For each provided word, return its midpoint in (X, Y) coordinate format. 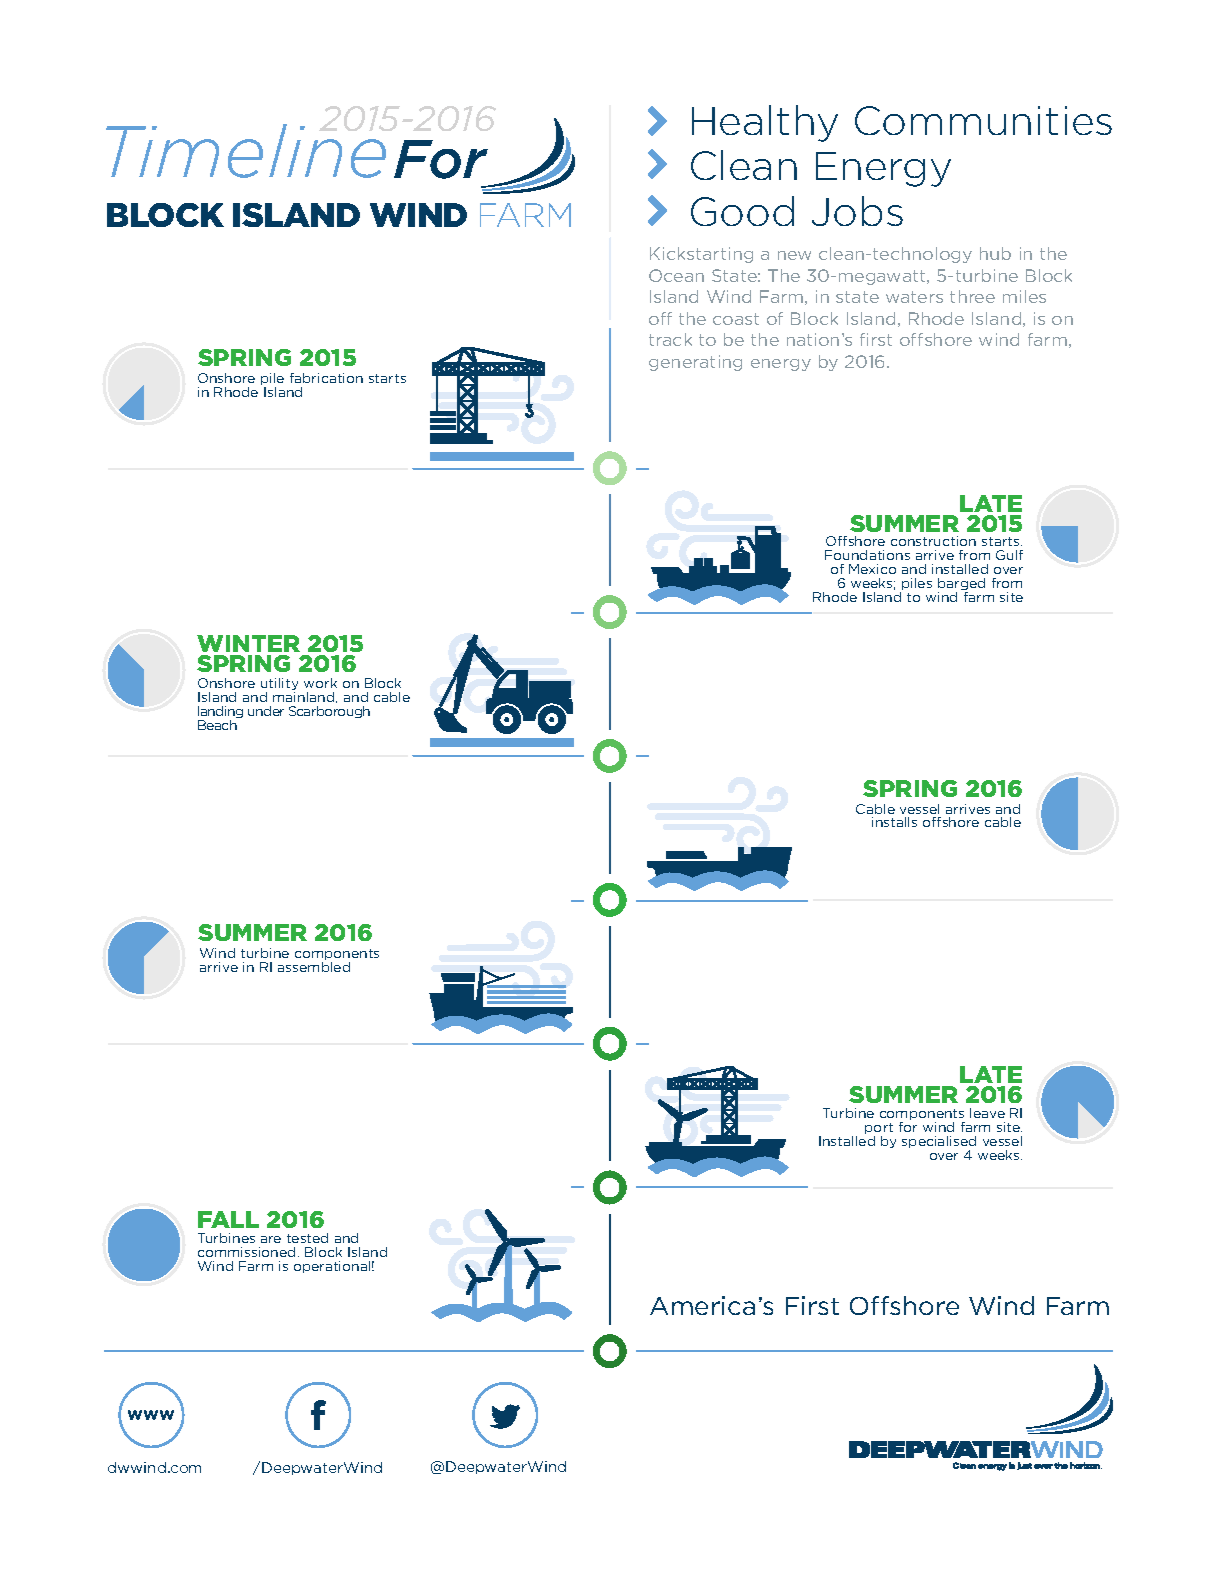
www (151, 1415)
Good (742, 211)
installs (894, 822)
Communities (983, 120)
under (266, 711)
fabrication (326, 378)
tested (307, 1238)
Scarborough (329, 712)
